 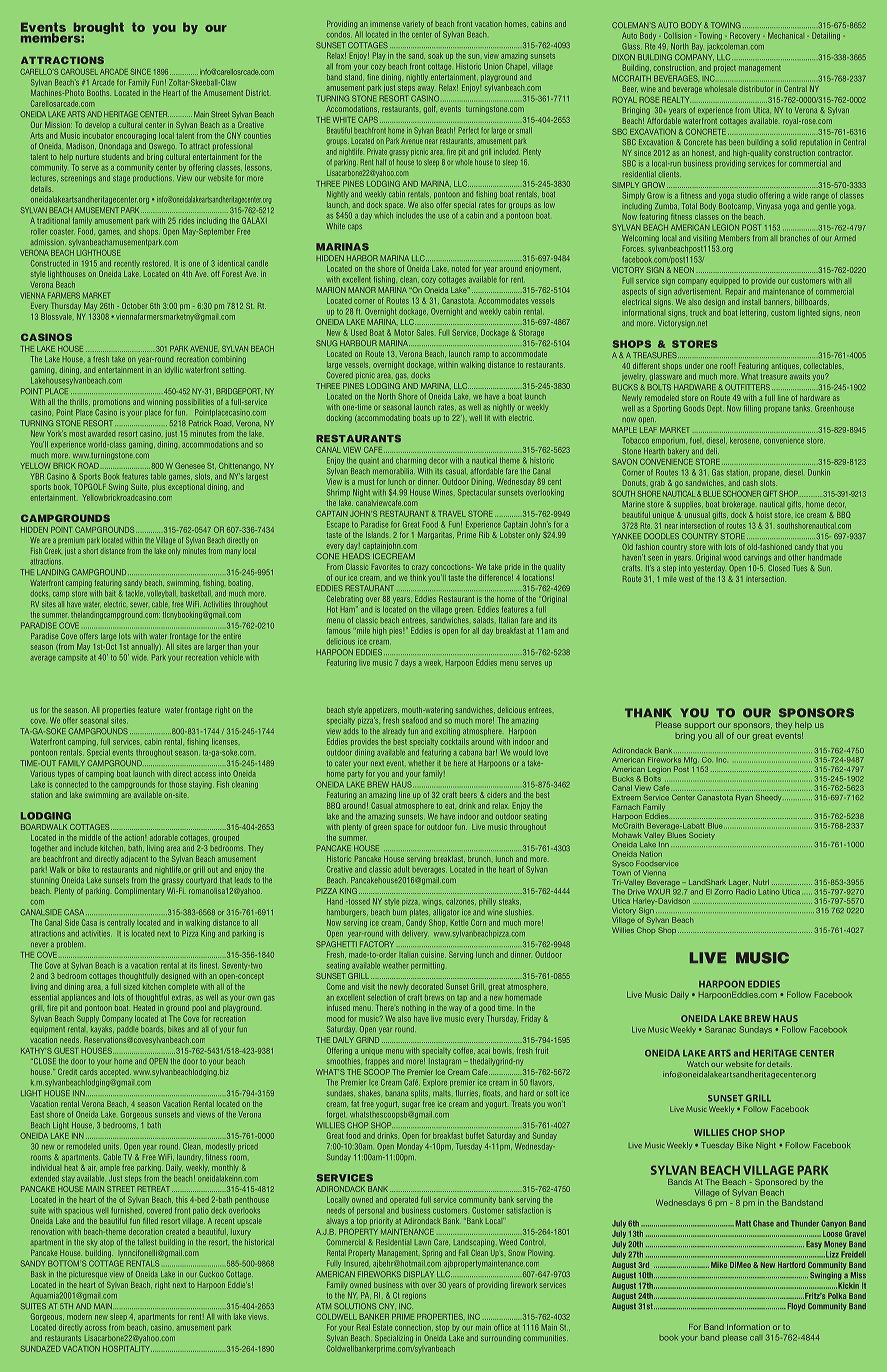 What do you see at coordinates (99, 93) in the screenshot?
I see `Booths` at bounding box center [99, 93].
